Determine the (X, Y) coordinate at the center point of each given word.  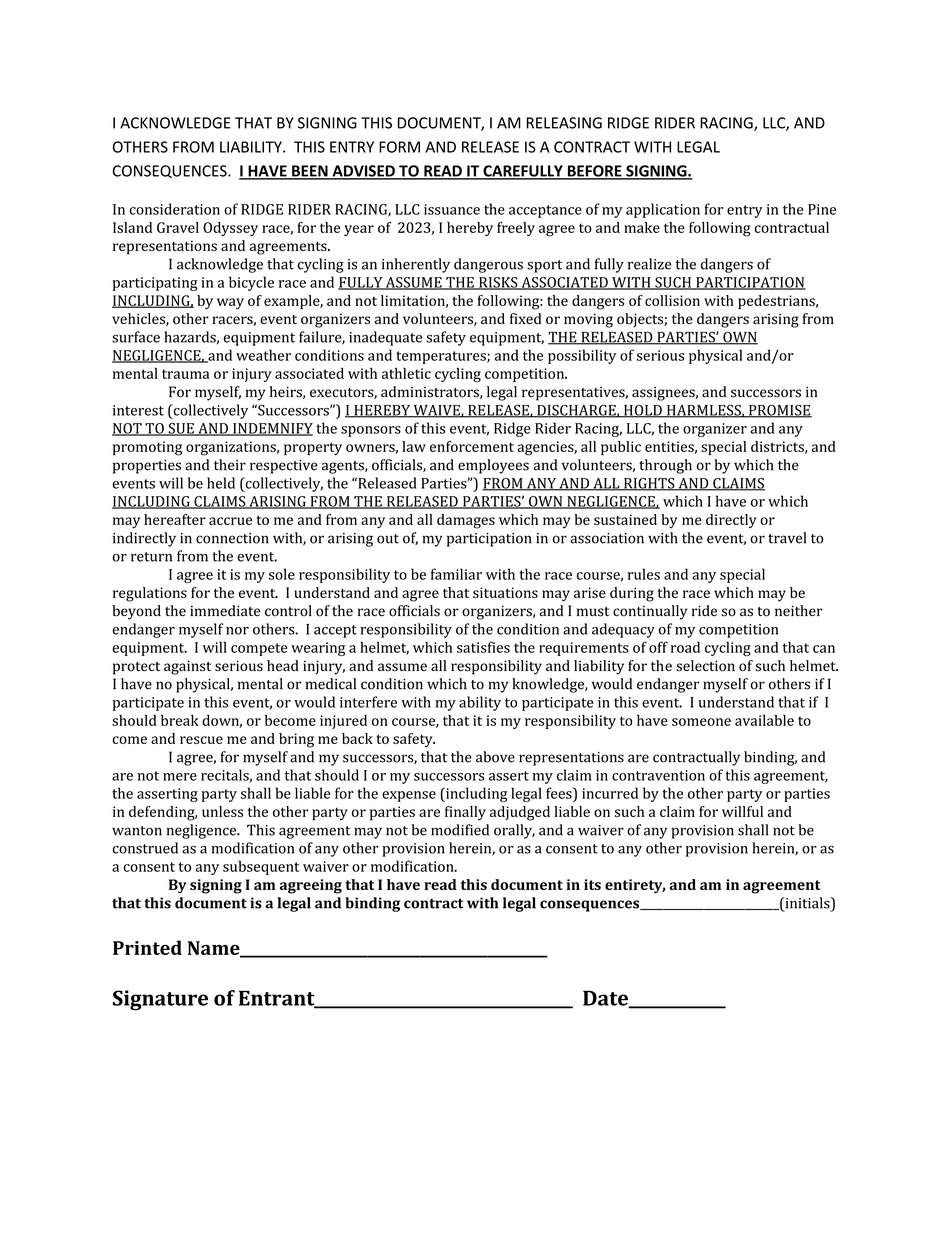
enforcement (472, 446)
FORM (399, 147)
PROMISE (779, 411)
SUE (181, 429)
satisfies (483, 647)
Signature (160, 1000)
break (180, 720)
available (764, 720)
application (663, 210)
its (592, 884)
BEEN (310, 172)
